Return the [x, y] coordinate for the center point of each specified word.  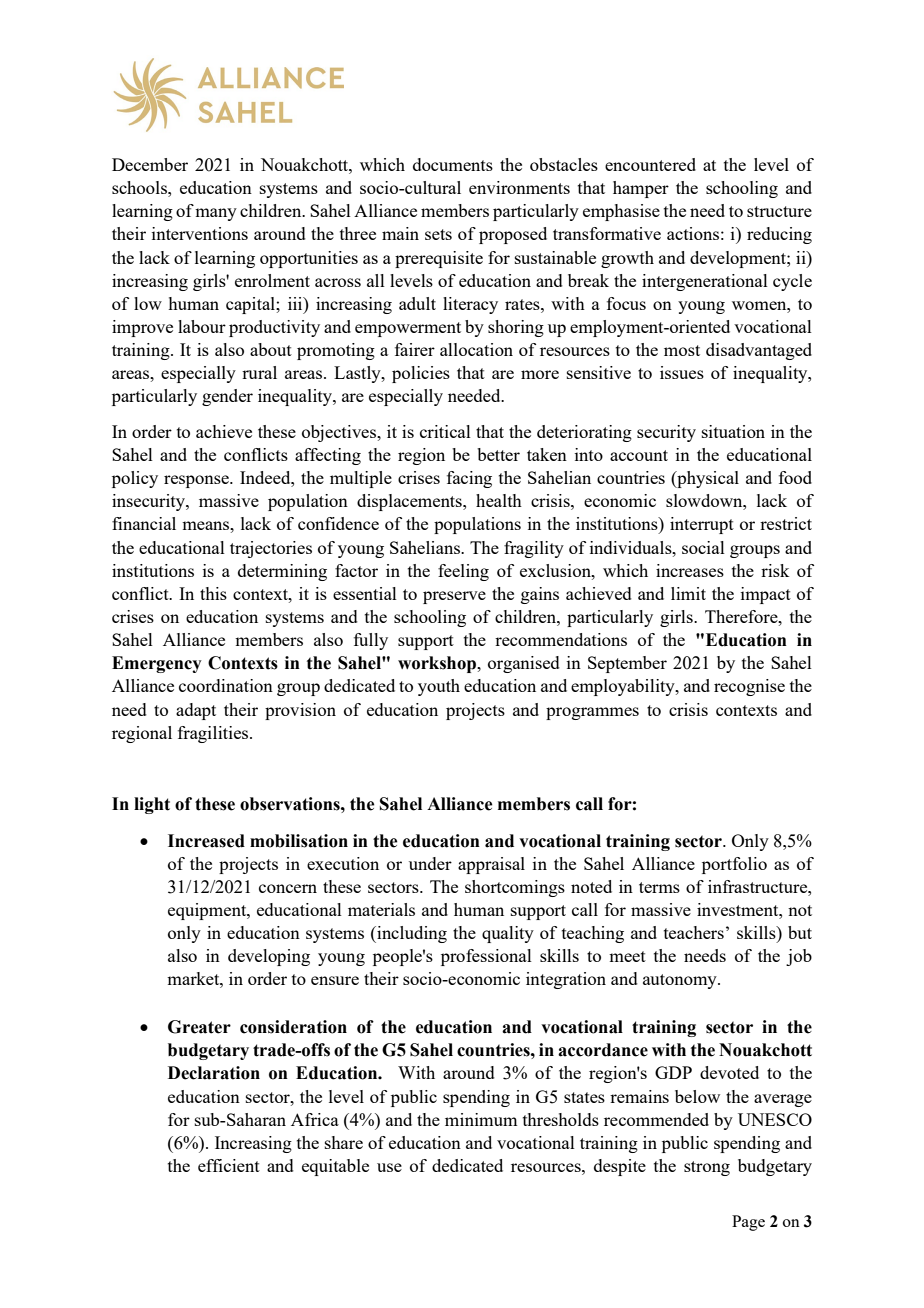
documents [453, 164]
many [216, 214]
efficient [229, 1165]
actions [693, 233]
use [389, 1167]
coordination [226, 685]
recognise [749, 687]
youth [439, 687]
